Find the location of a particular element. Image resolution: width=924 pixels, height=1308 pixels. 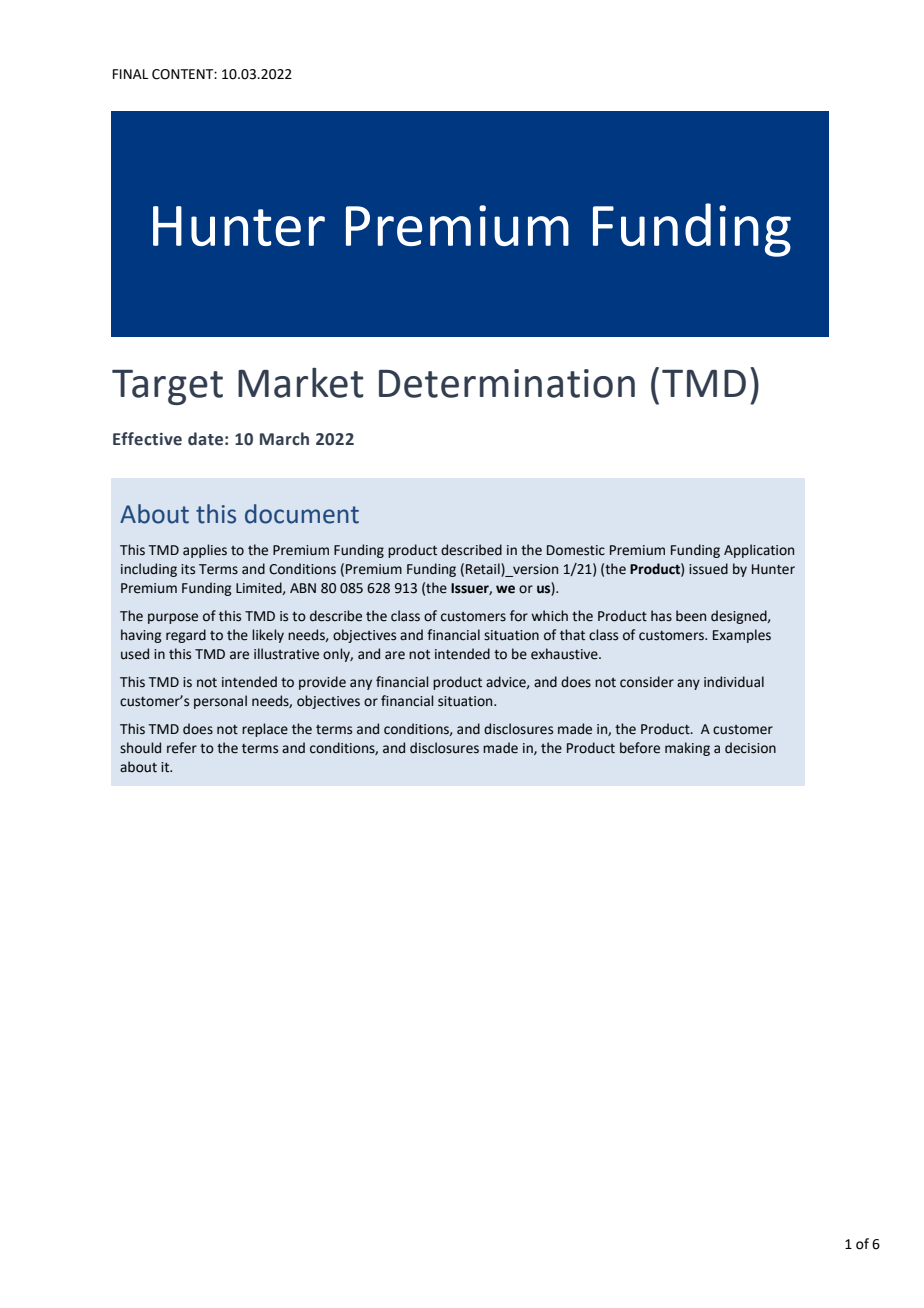

Market is located at coordinates (301, 382).
